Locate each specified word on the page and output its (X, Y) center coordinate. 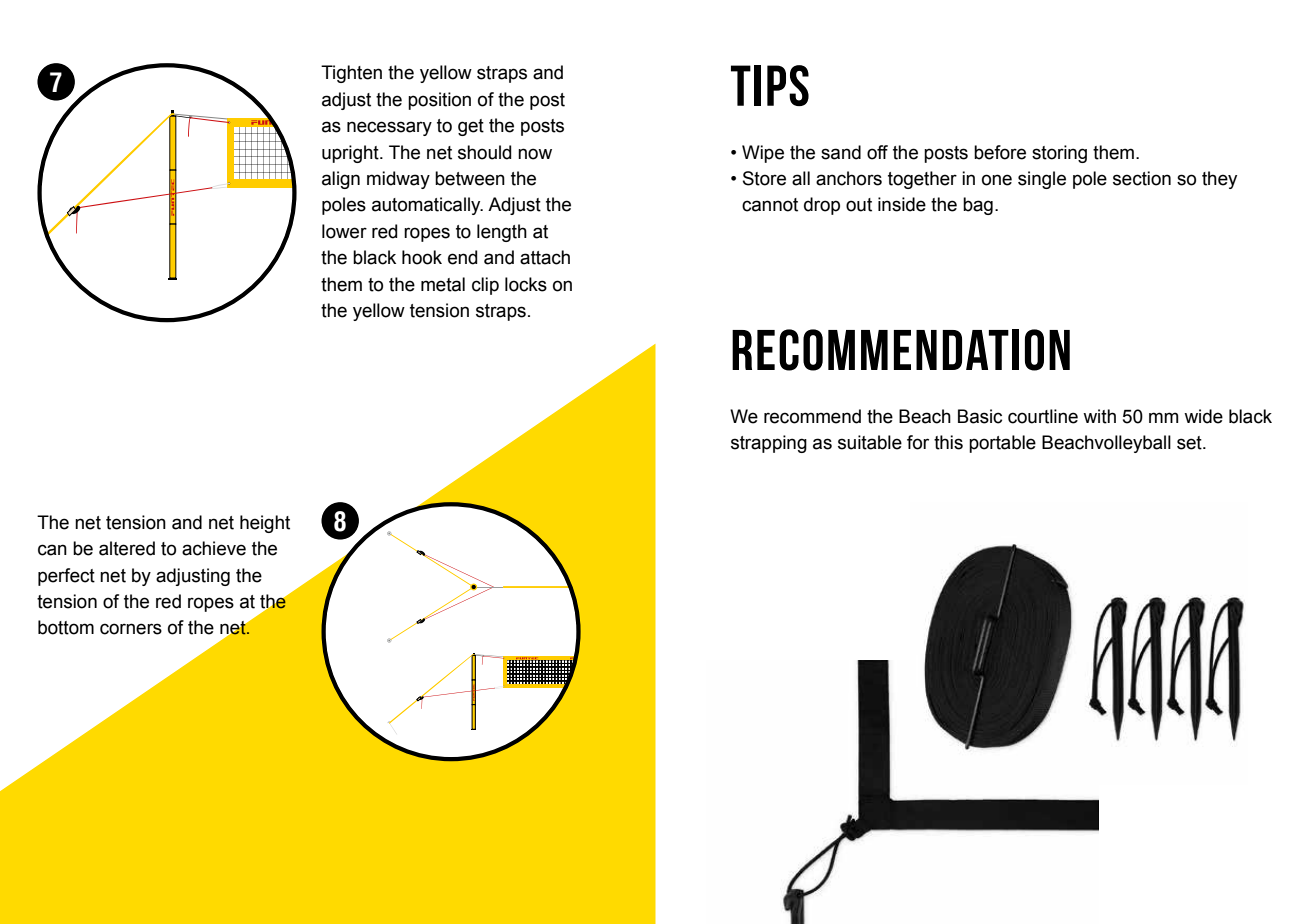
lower (344, 231)
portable (1002, 444)
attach (545, 257)
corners (131, 629)
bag (978, 206)
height (265, 524)
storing (1059, 154)
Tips (770, 85)
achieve (214, 548)
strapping (769, 444)
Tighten (351, 74)
